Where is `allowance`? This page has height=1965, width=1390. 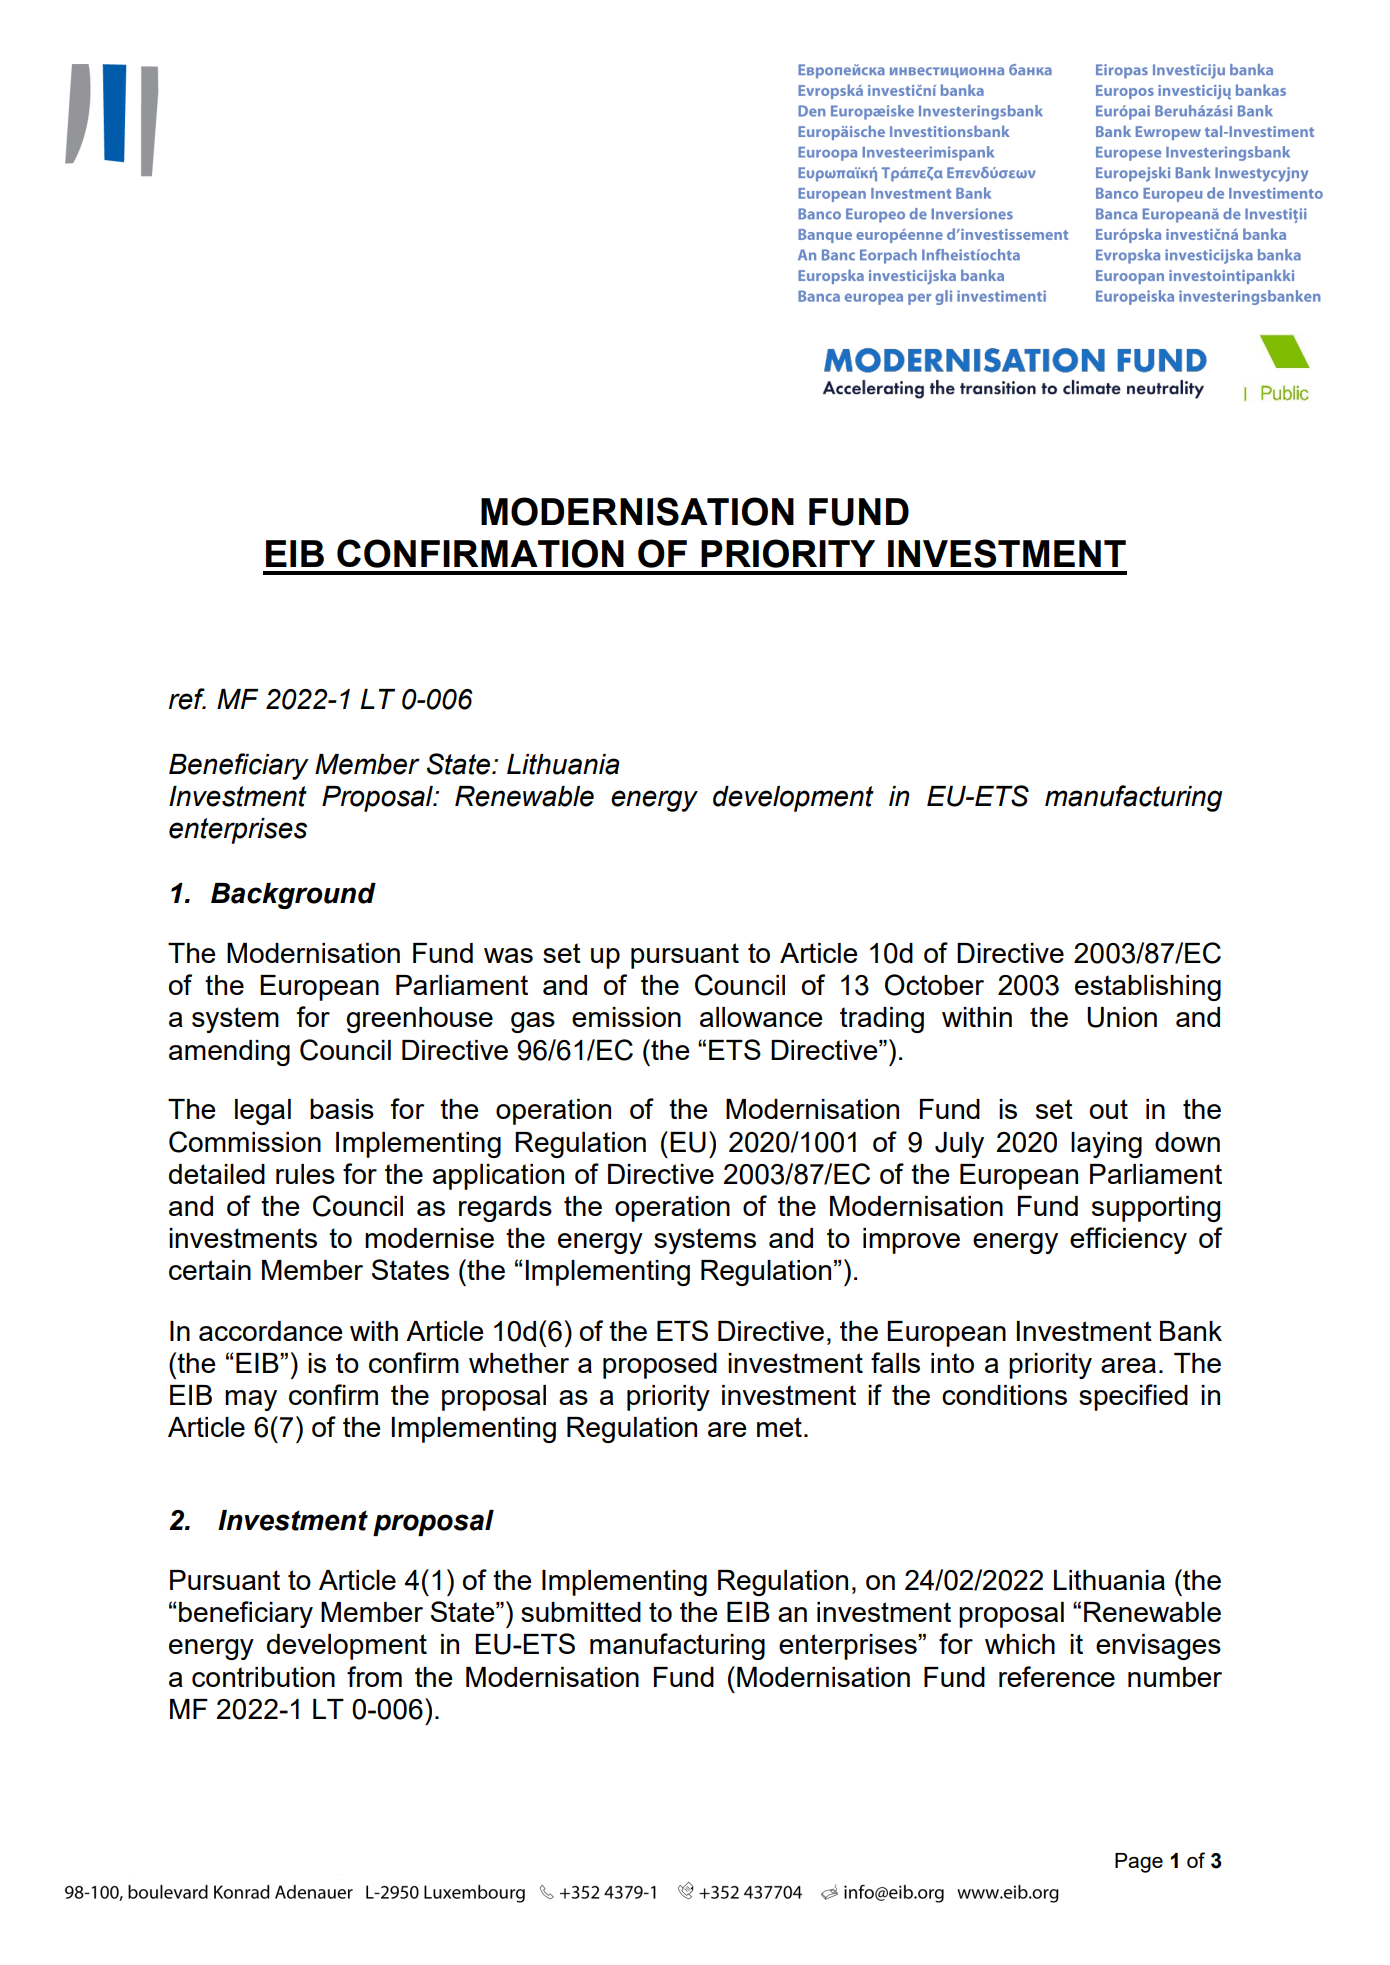
allowance is located at coordinates (761, 1017).
